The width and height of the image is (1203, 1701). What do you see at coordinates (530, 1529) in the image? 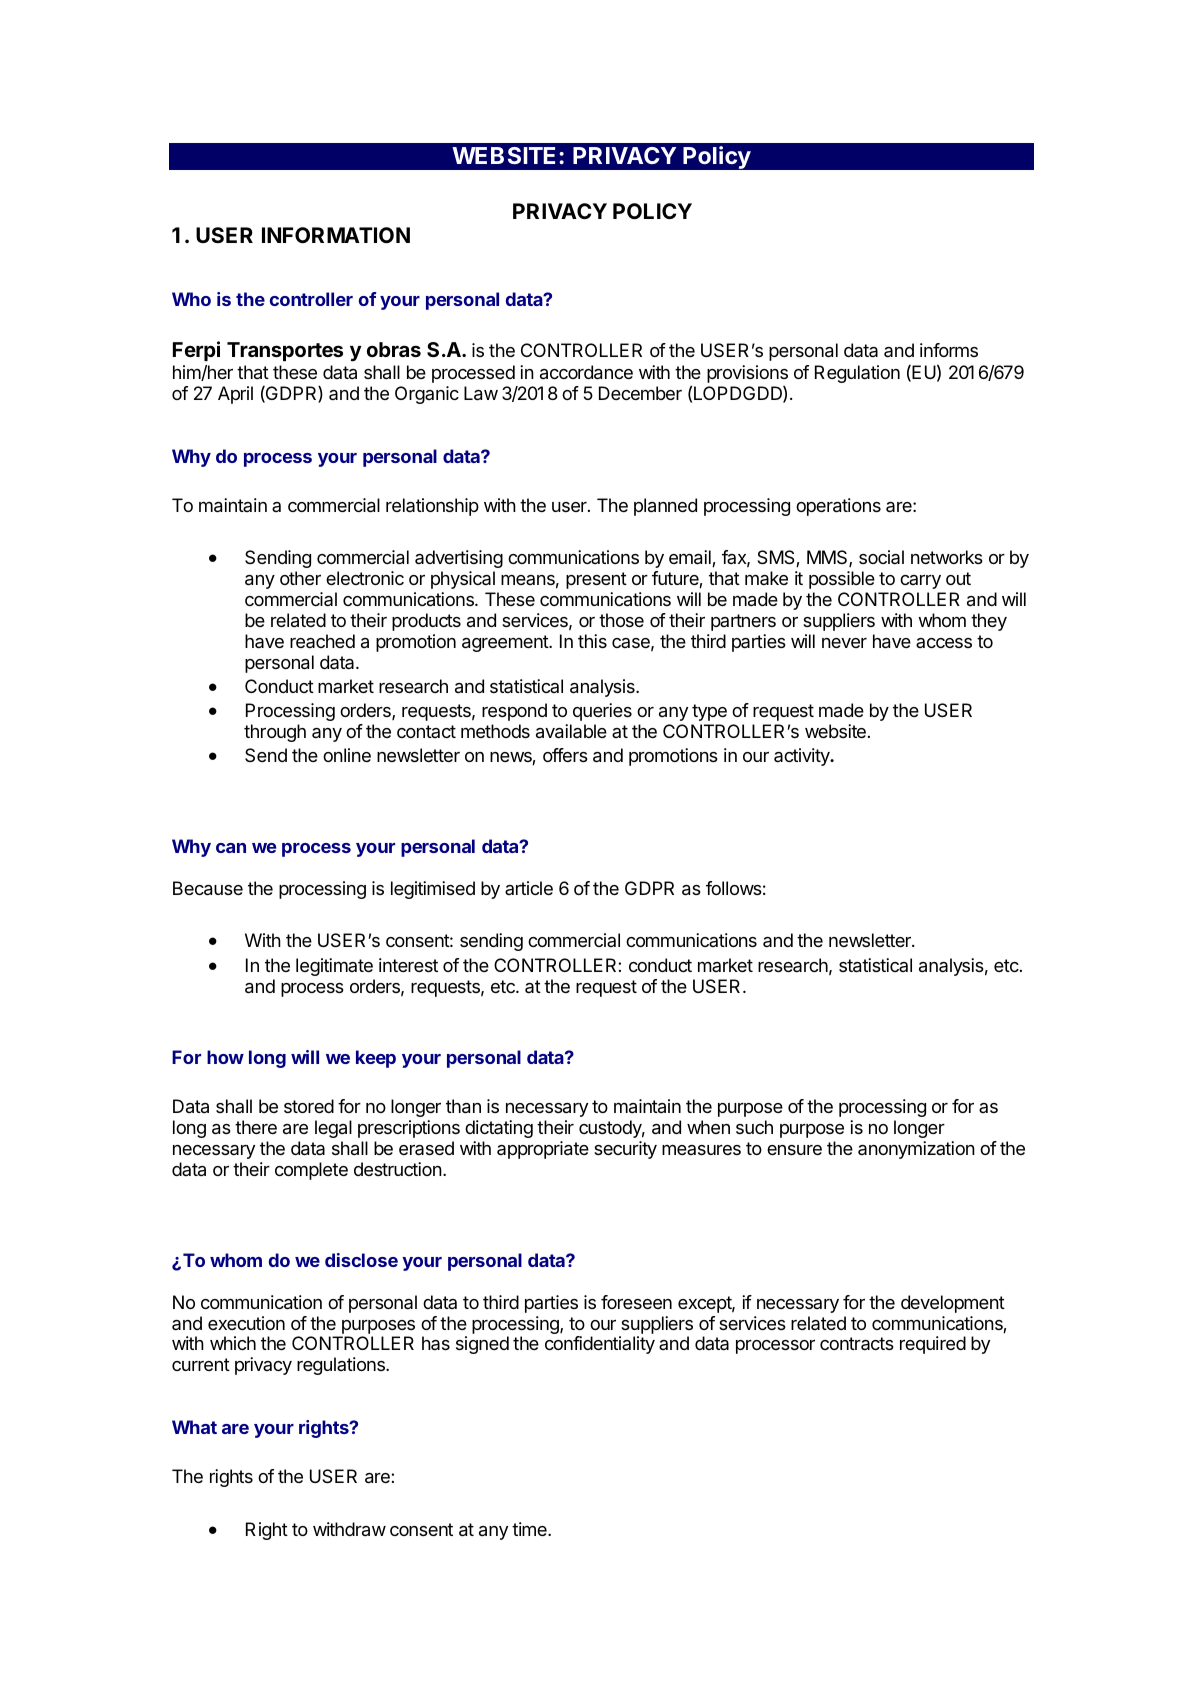
I see `time` at bounding box center [530, 1529].
